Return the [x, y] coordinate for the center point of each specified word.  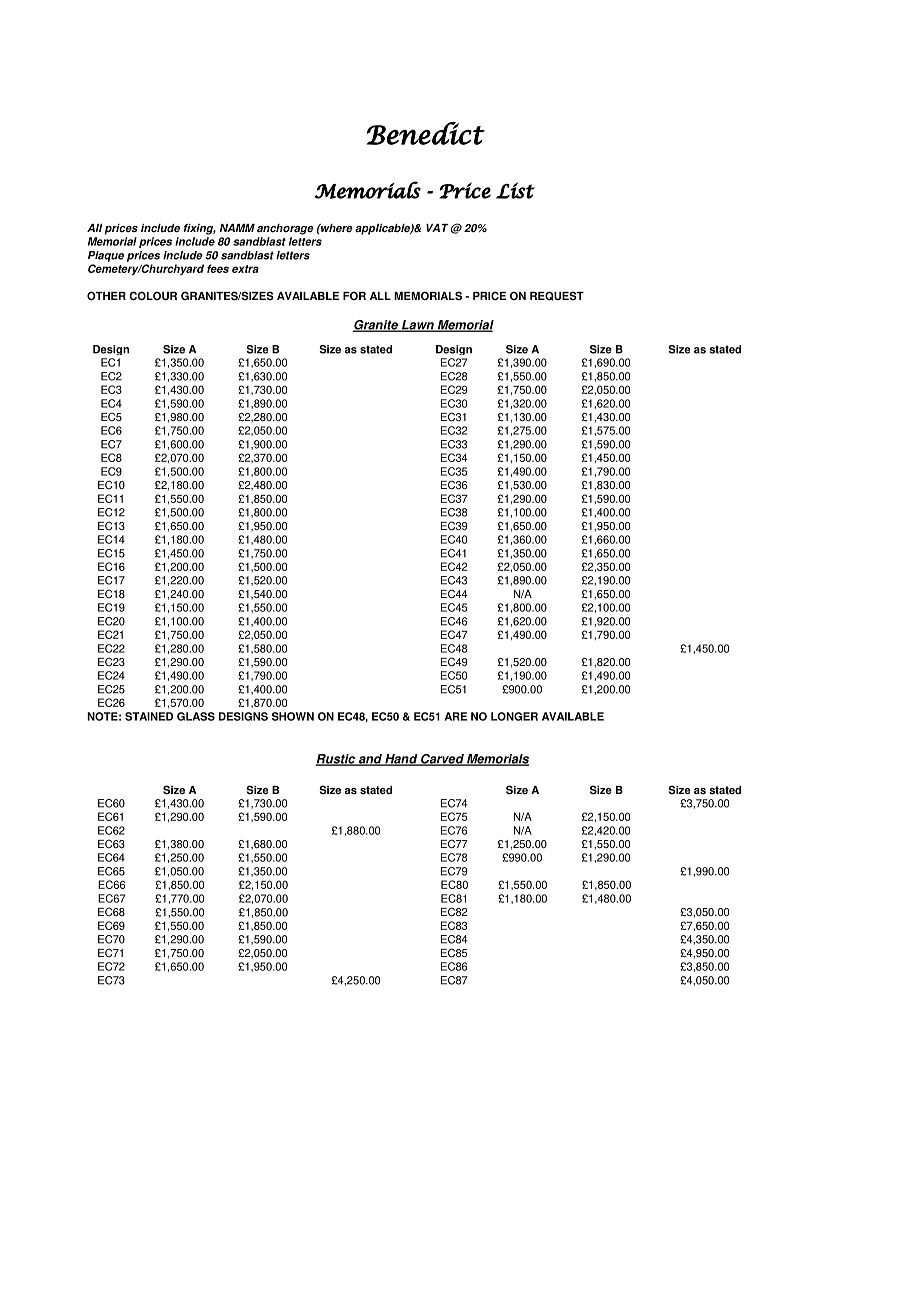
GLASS [196, 716]
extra [245, 269]
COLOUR [153, 296]
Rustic [336, 760]
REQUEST [557, 296]
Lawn [418, 326]
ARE [456, 716]
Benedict [426, 133]
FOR [354, 295]
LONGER [514, 716]
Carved [442, 760]
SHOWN [293, 716]
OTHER [106, 296]
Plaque [106, 256]
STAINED [149, 716]
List [515, 190]
